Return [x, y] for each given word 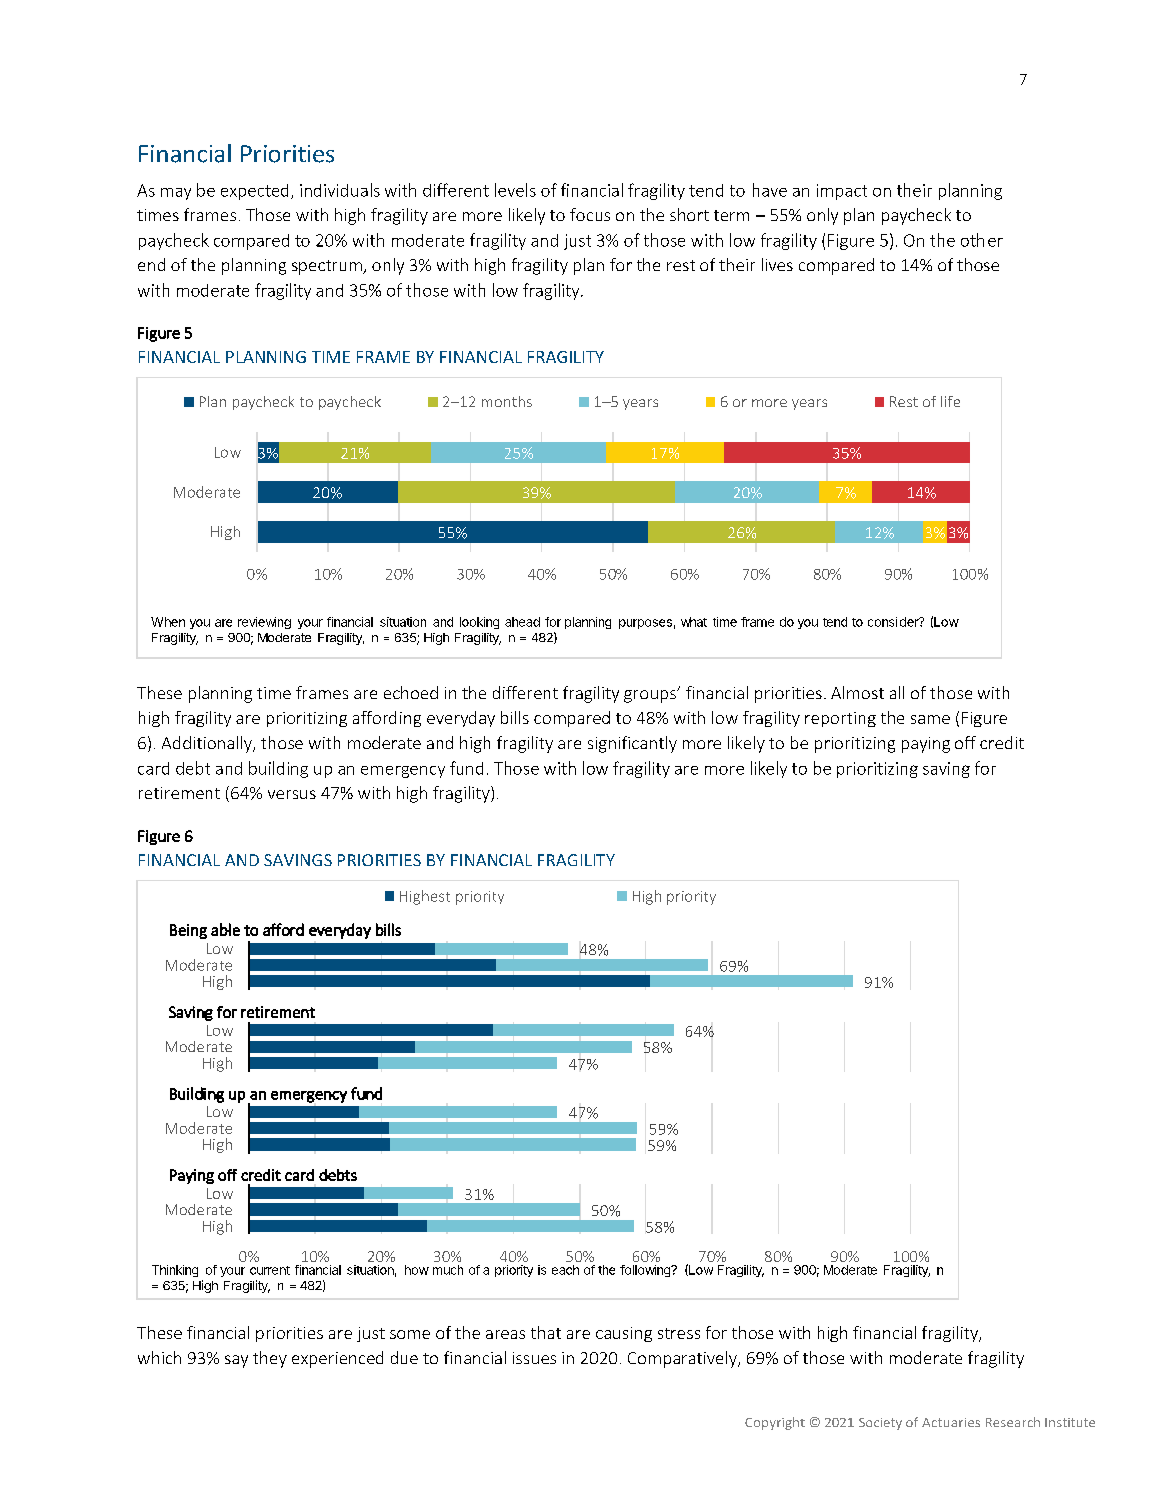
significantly [632, 744]
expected [254, 192]
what [694, 622]
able [225, 929]
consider [894, 622]
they [270, 1359]
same [930, 719]
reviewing [264, 623]
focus [590, 214]
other [982, 240]
